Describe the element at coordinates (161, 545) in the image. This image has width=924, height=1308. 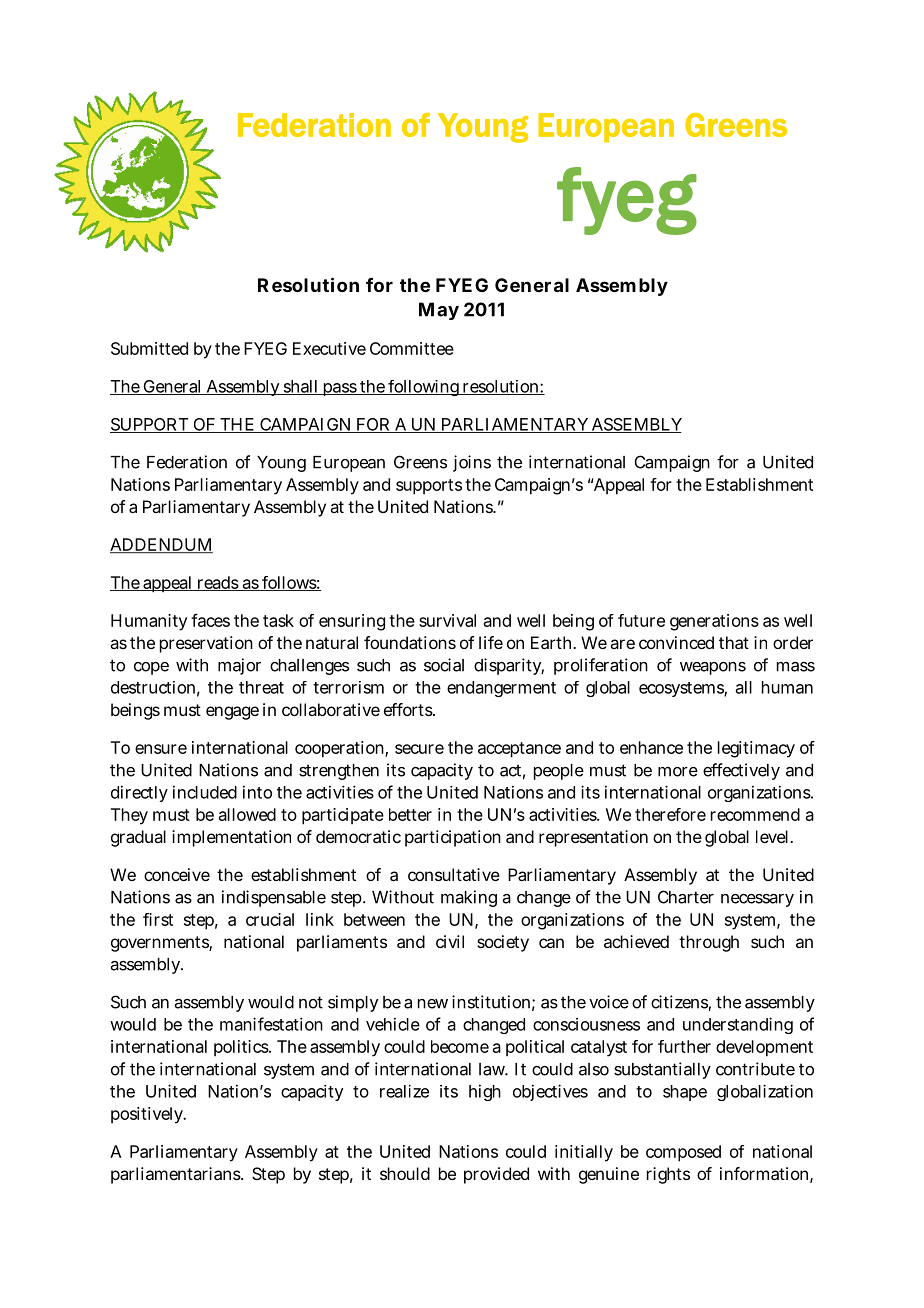
I see `ADDENDUM` at that location.
